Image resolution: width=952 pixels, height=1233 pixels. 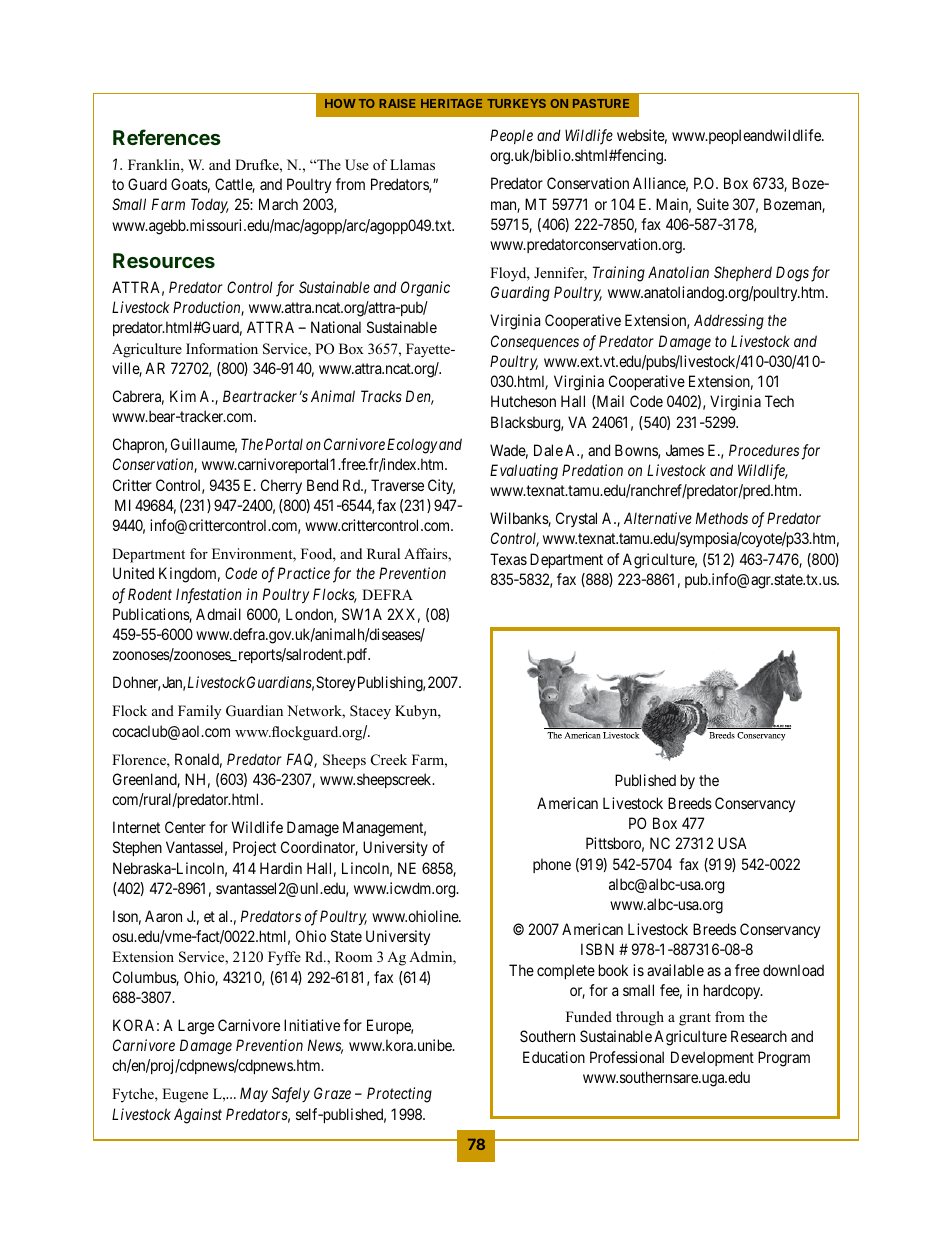 I want to click on Alternative, so click(x=658, y=518).
